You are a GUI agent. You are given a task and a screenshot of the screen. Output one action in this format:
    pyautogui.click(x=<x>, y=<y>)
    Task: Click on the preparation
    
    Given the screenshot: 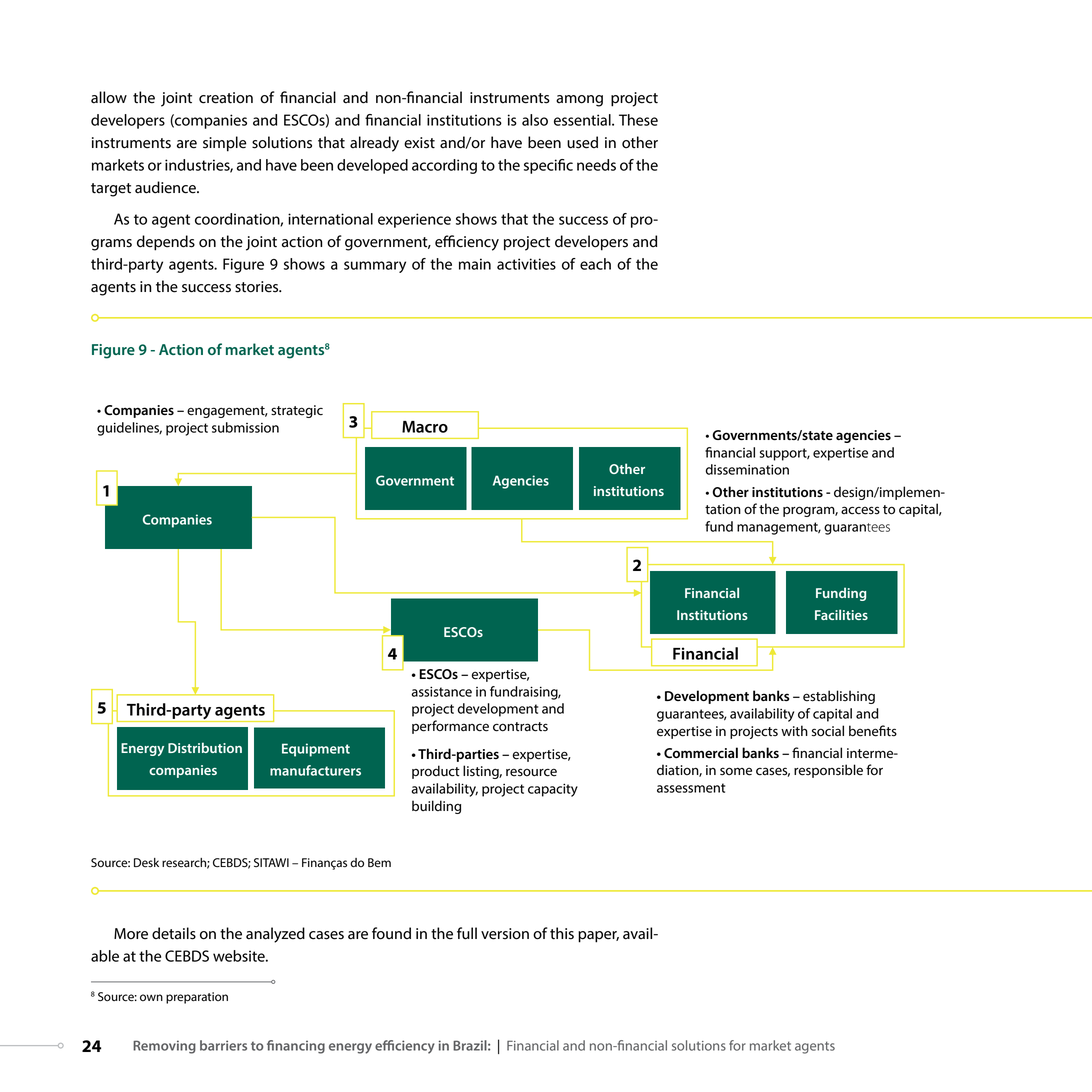 What is the action you would take?
    pyautogui.click(x=197, y=998)
